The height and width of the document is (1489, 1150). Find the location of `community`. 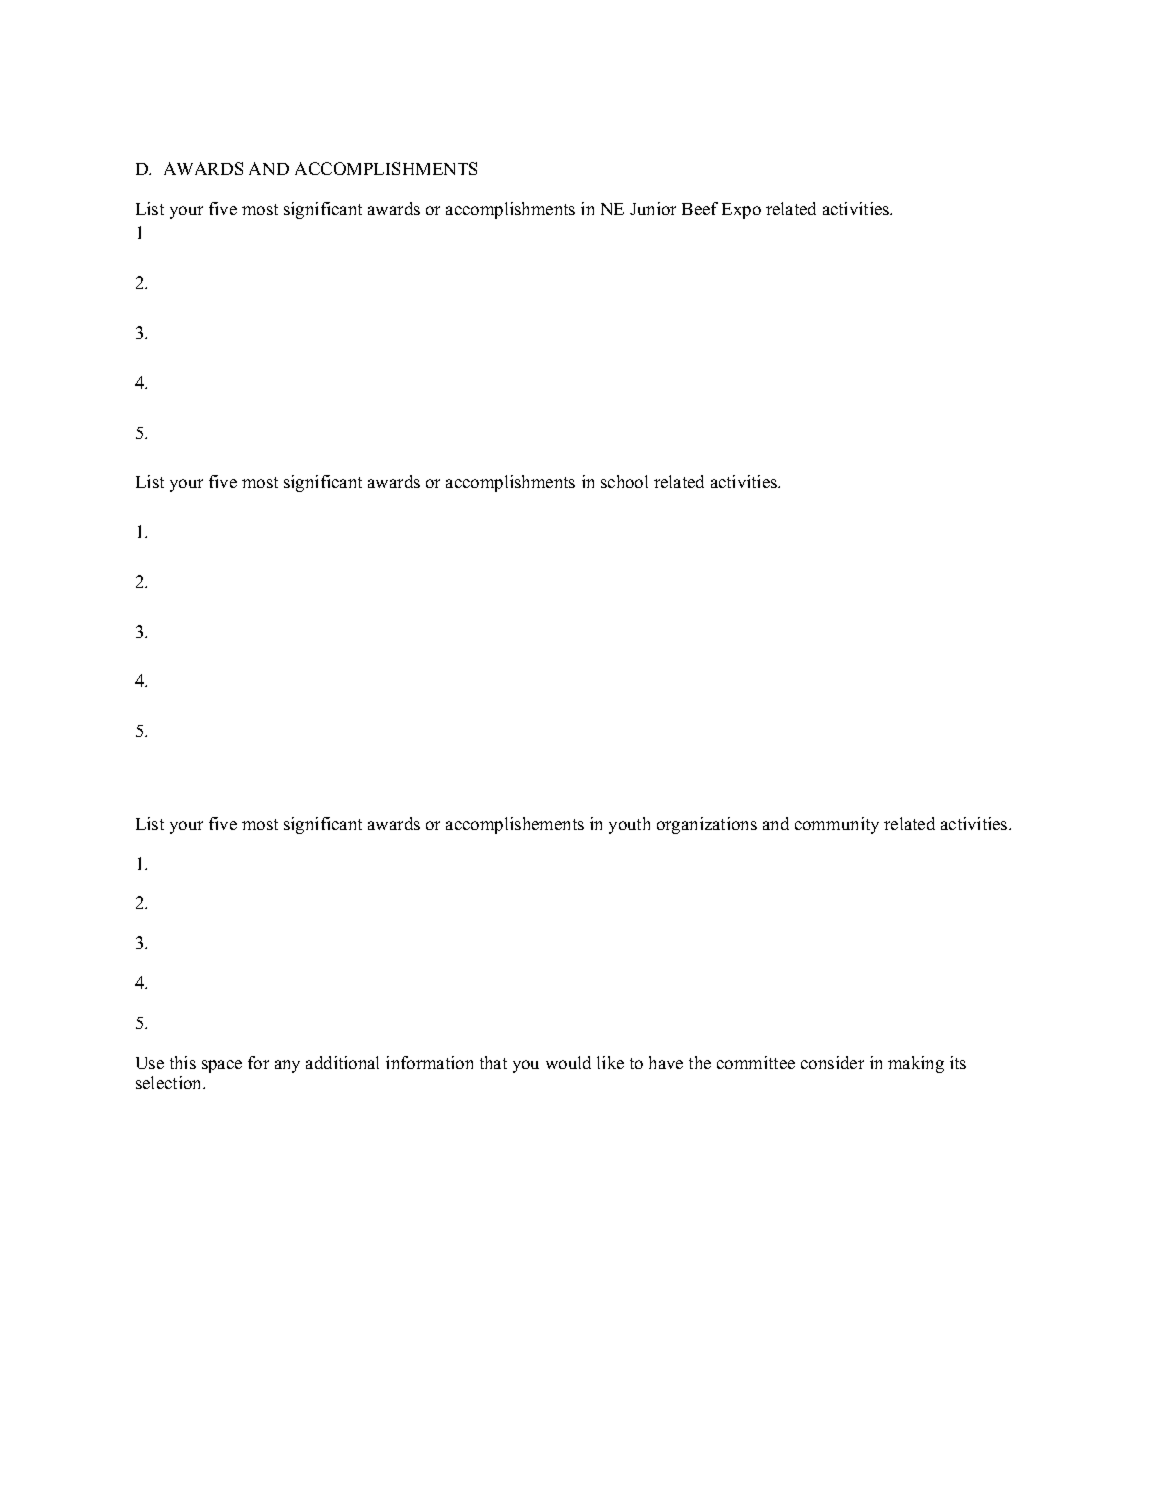

community is located at coordinates (837, 825).
